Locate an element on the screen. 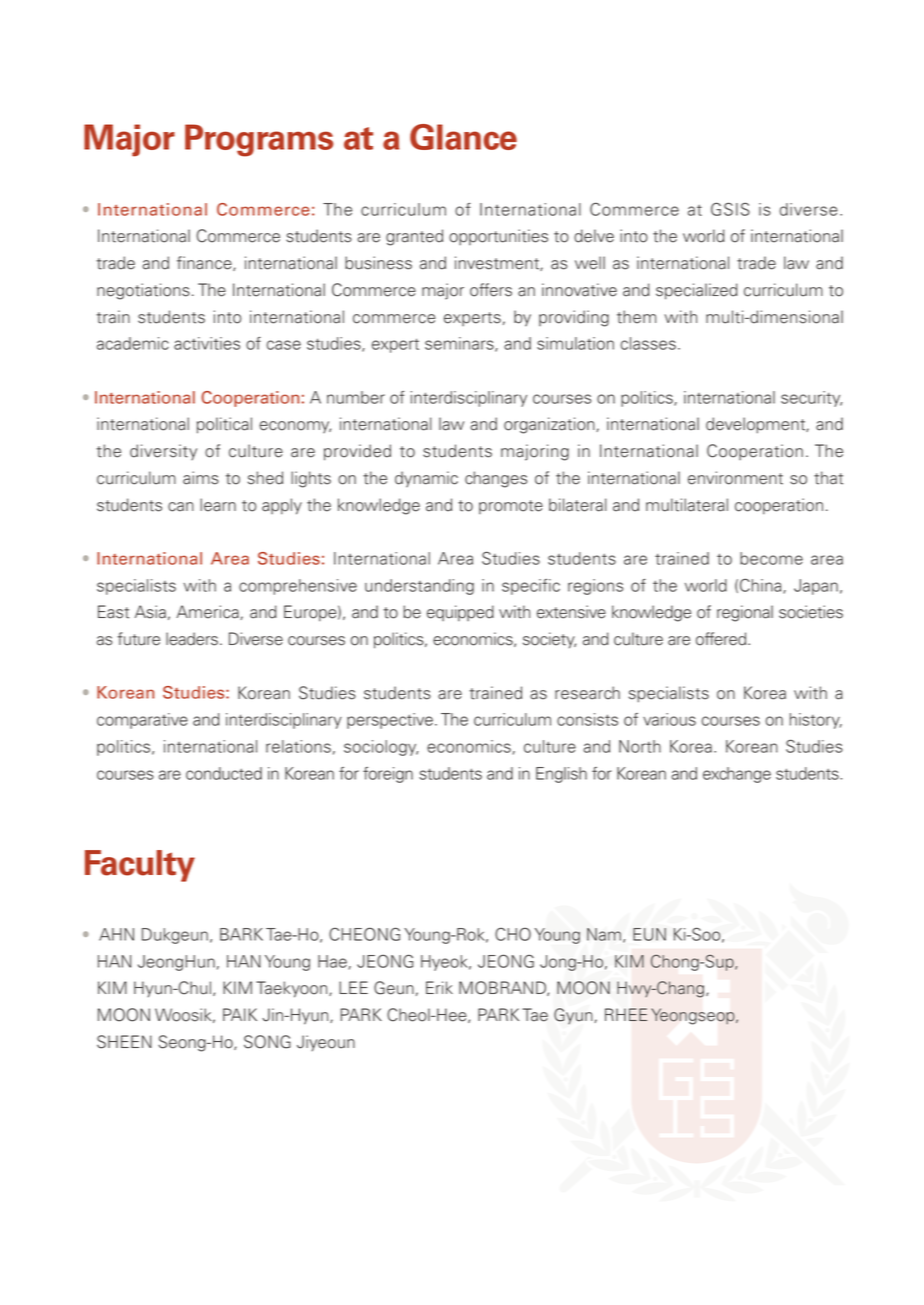 This screenshot has width=924, height=1305. diversity is located at coordinates (163, 452).
